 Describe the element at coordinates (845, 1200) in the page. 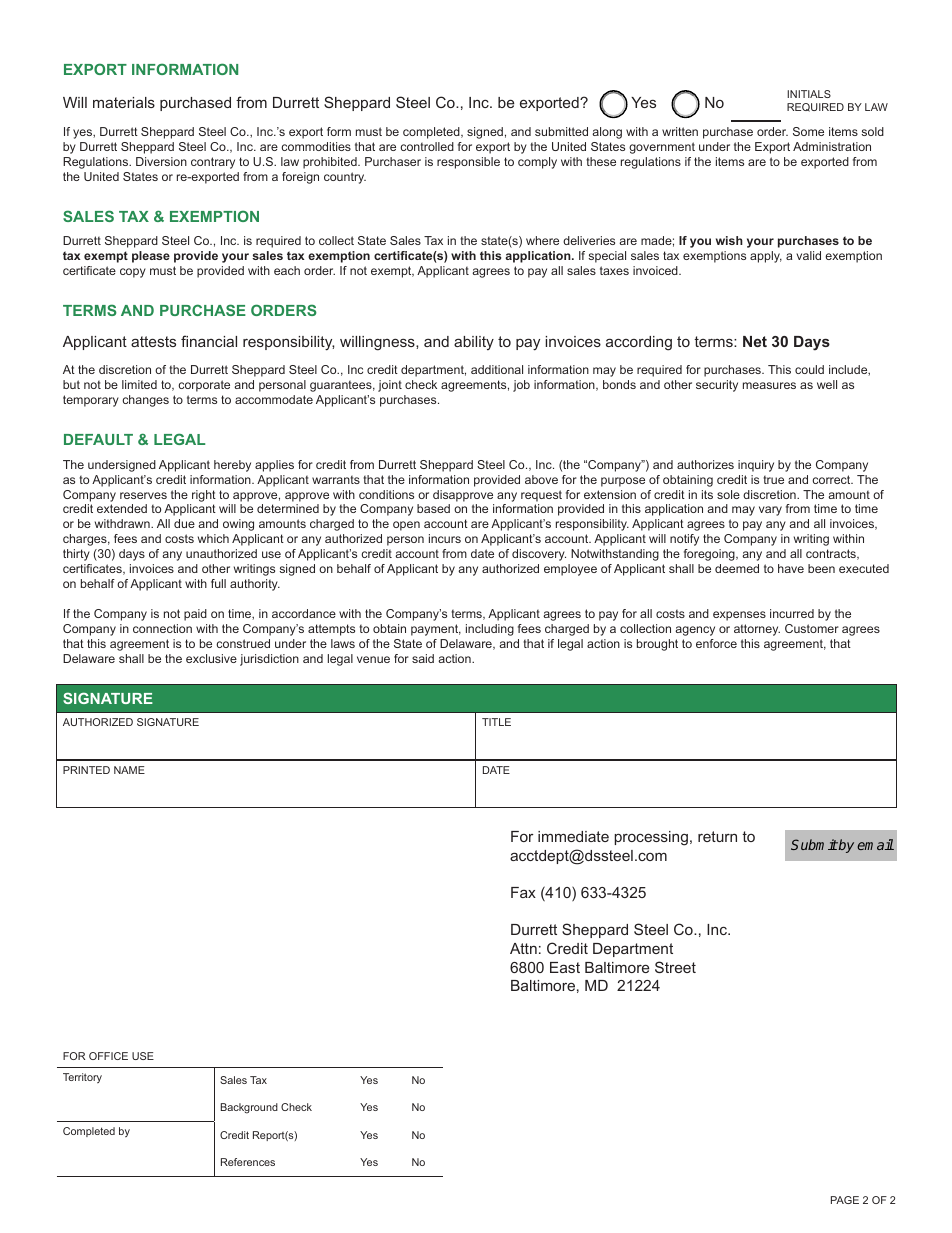

I see `PAGE` at that location.
